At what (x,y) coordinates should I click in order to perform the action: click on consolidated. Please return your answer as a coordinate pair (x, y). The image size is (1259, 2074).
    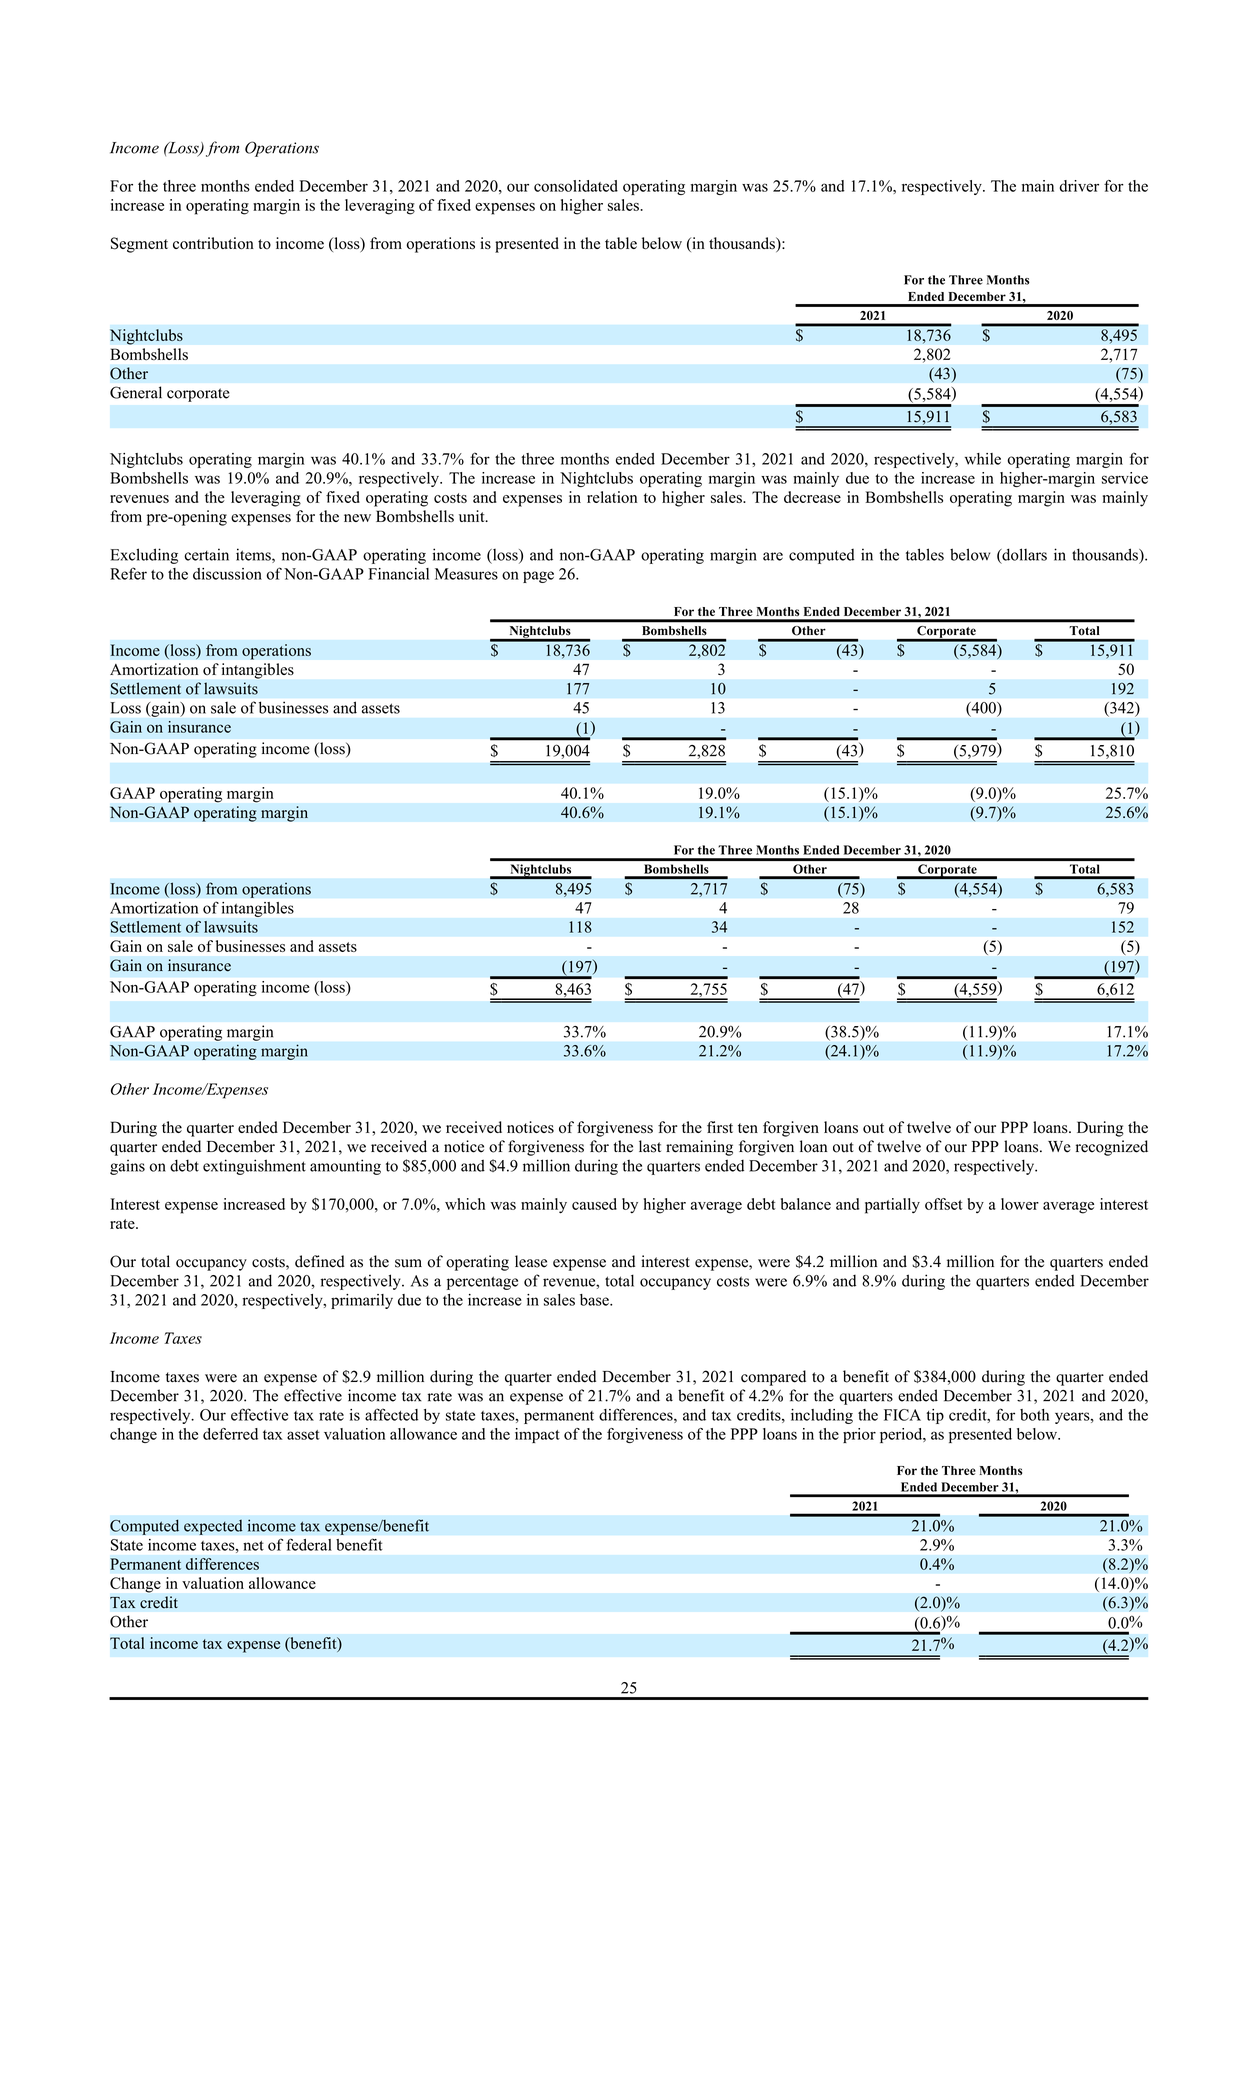
    Looking at the image, I should click on (576, 186).
